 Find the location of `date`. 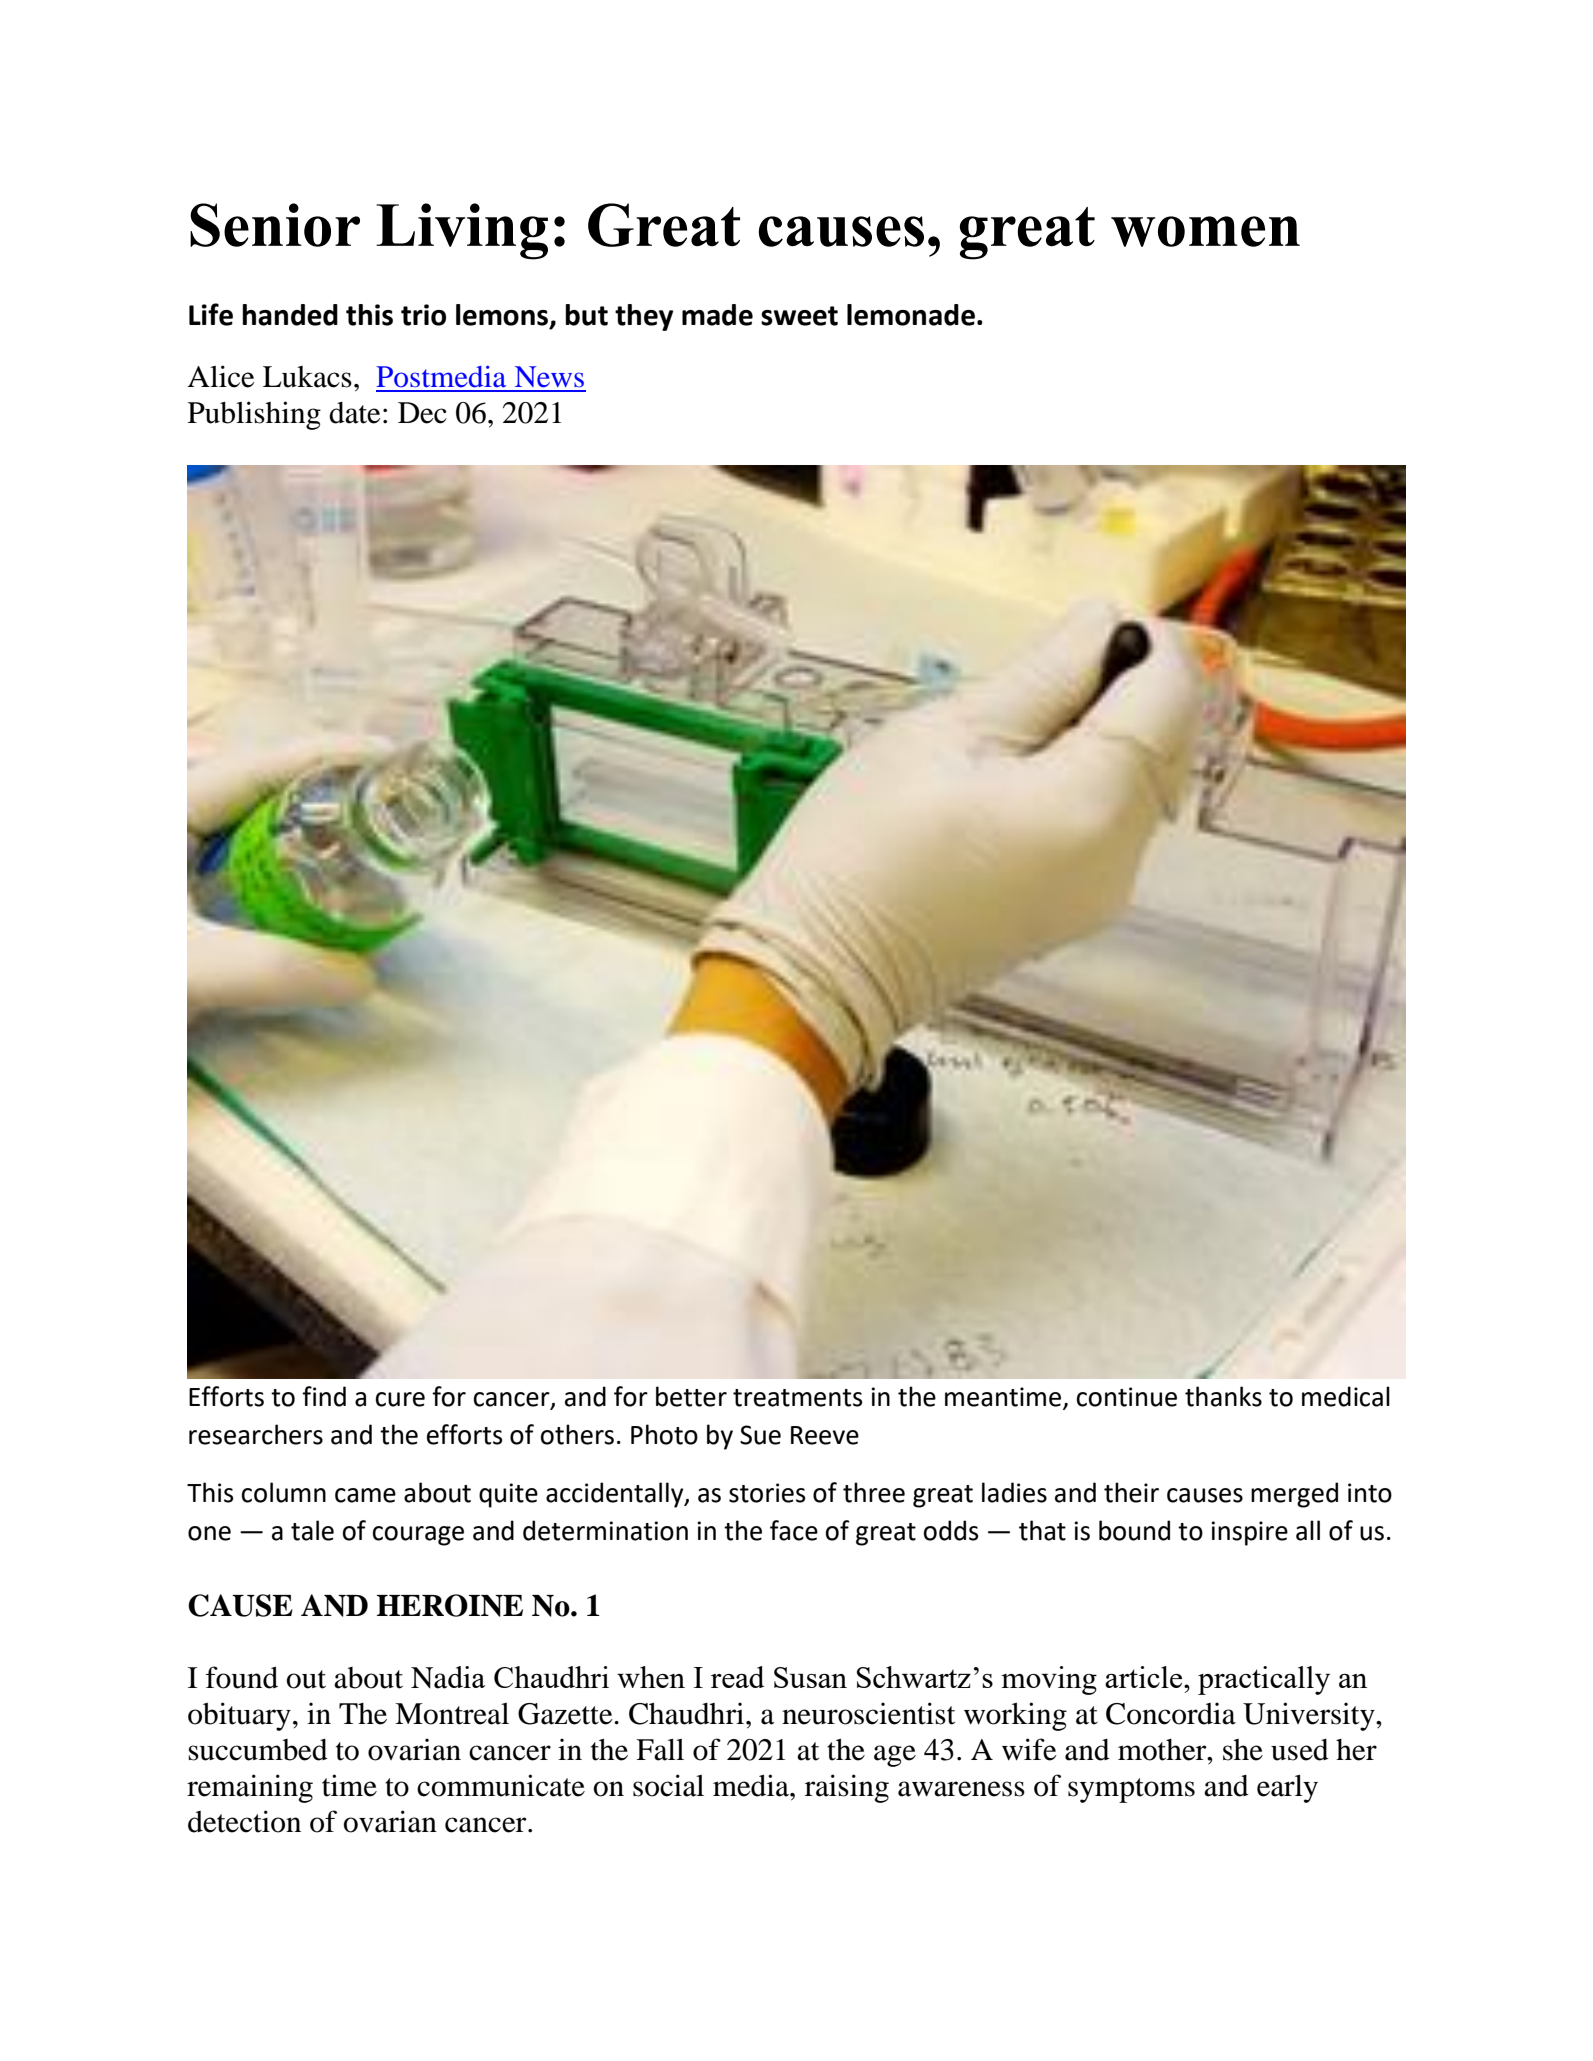

date is located at coordinates (355, 413).
